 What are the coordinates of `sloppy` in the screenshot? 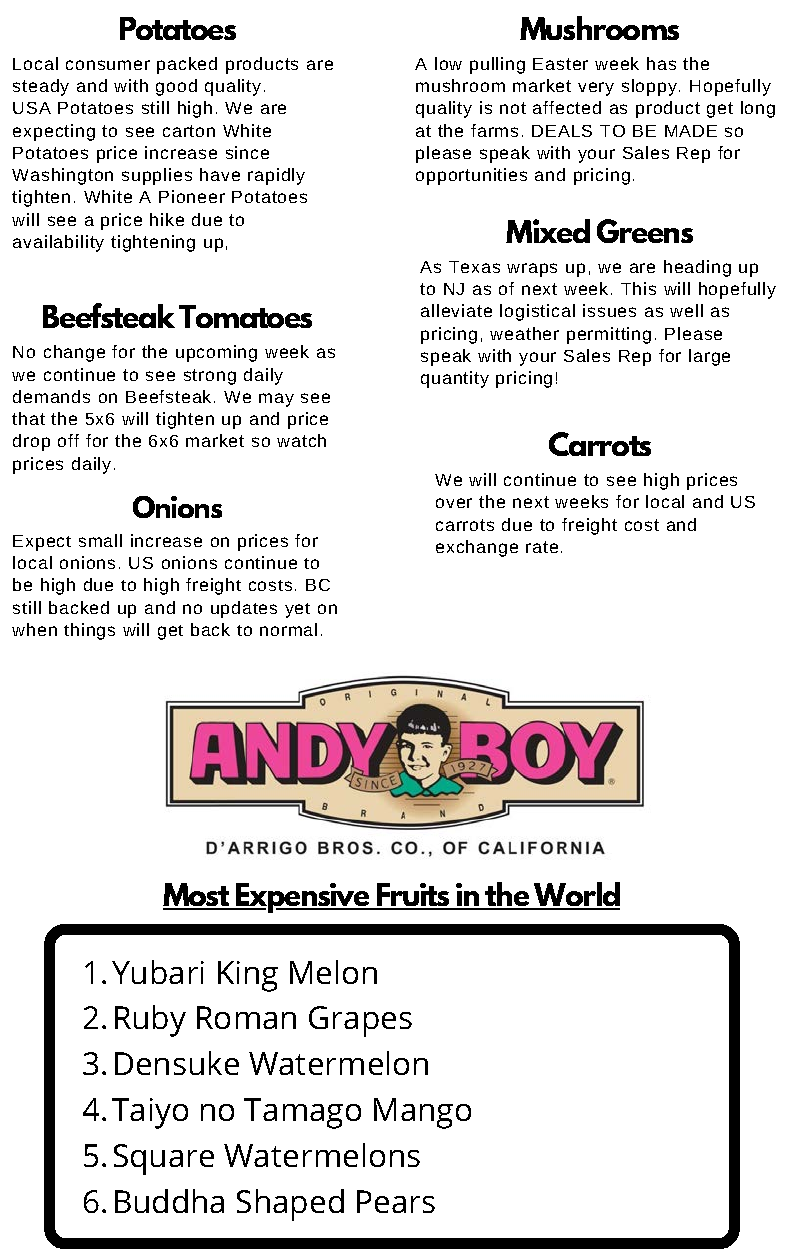 It's located at (649, 87).
